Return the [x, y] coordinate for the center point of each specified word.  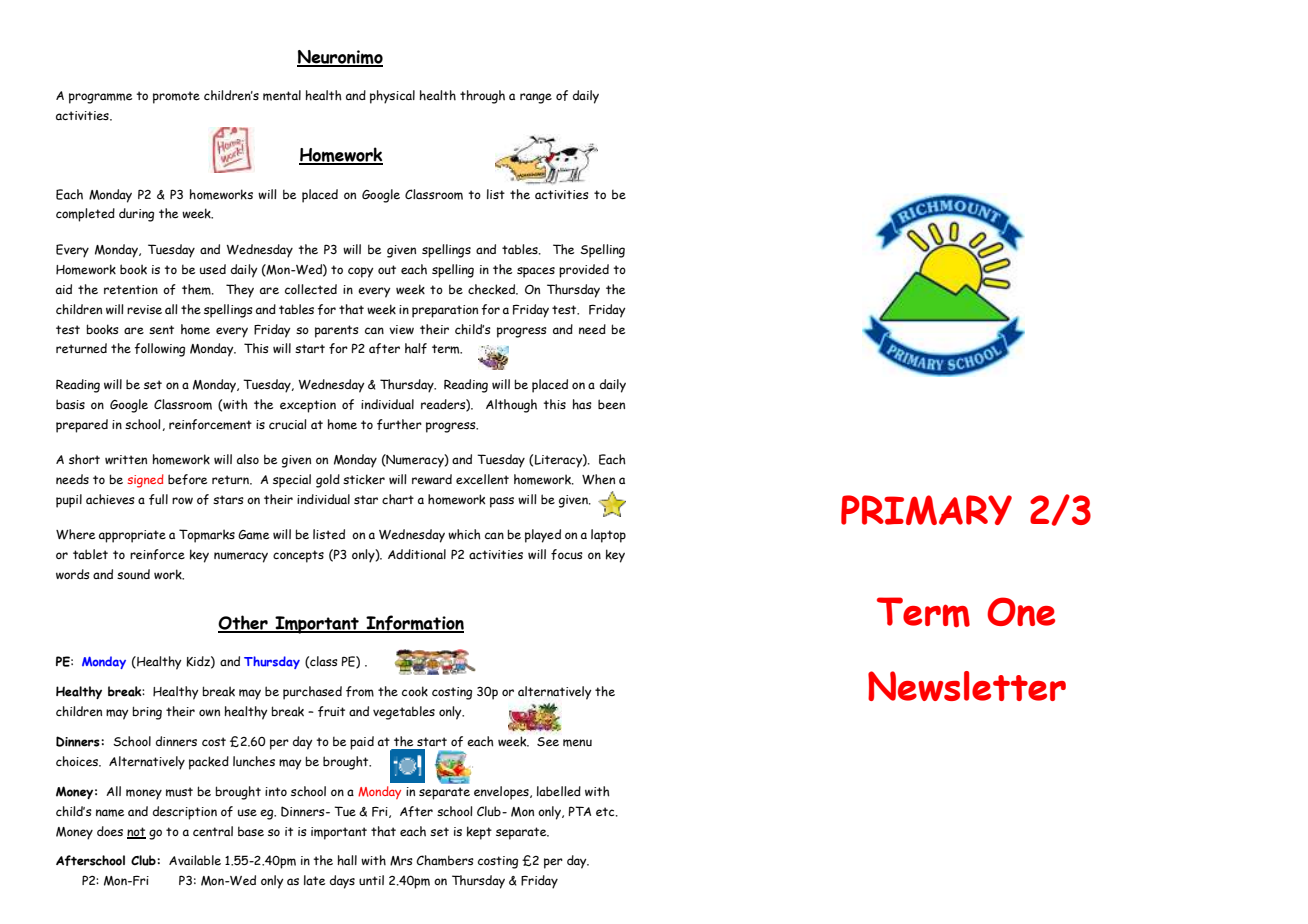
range [536, 98]
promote [176, 97]
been [611, 404]
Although [511, 406]
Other [244, 623]
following [159, 350]
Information [414, 624]
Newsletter [967, 686]
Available [195, 860]
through [482, 97]
